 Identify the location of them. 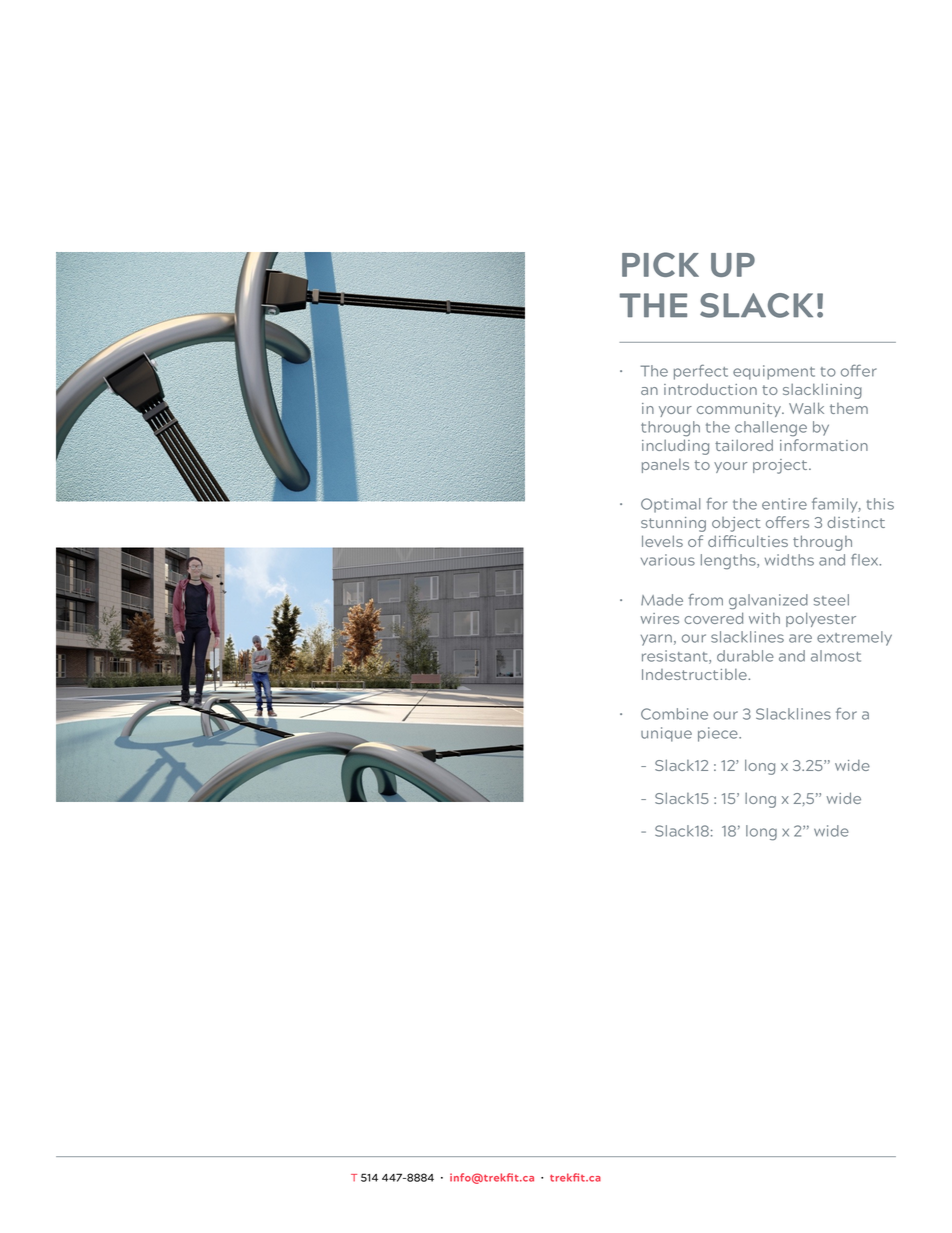
(849, 408).
